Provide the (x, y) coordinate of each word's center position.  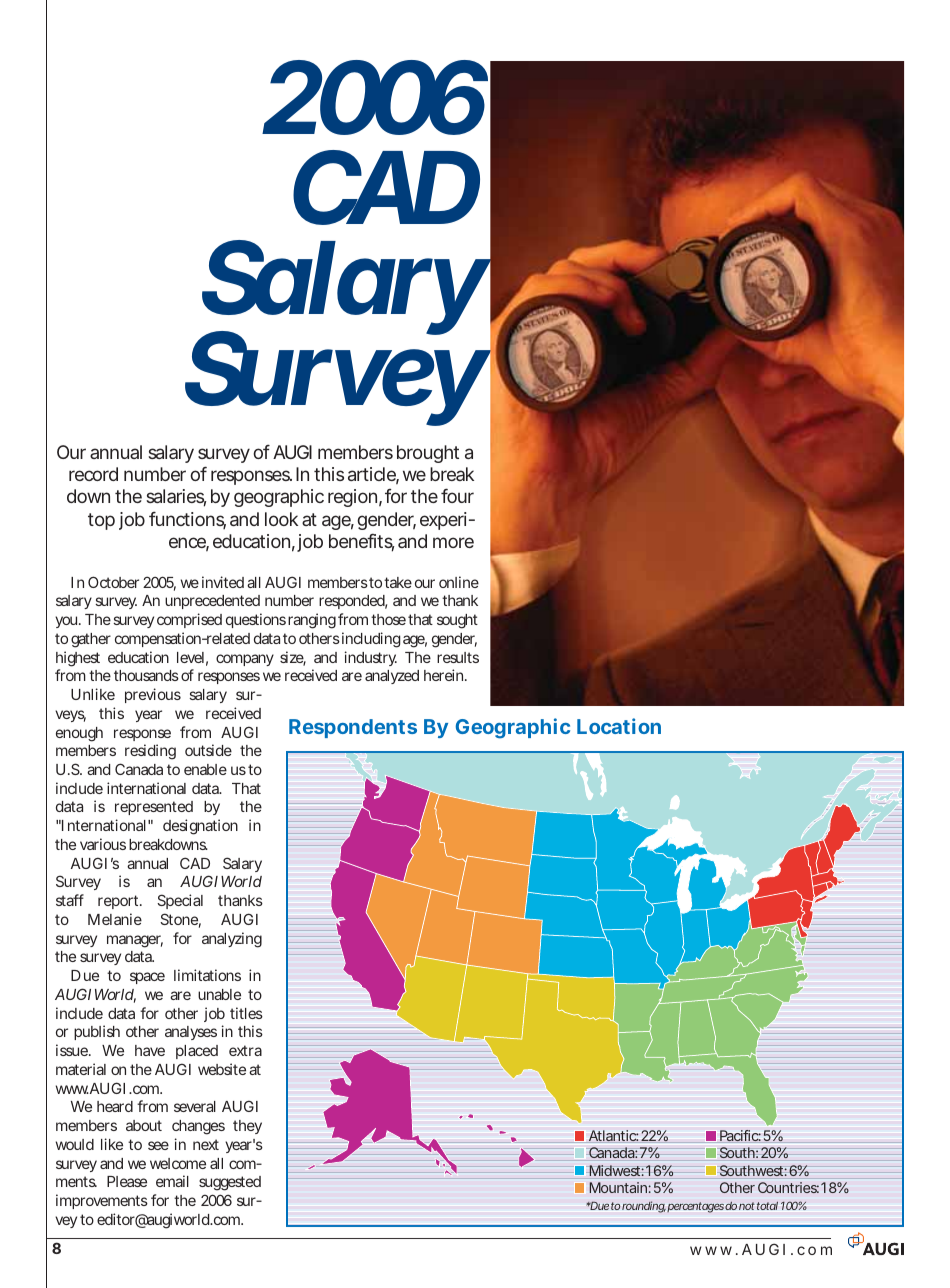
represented (154, 808)
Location (619, 726)
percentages (695, 1207)
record (93, 474)
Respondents (353, 728)
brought (428, 454)
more (453, 542)
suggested (230, 1183)
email (172, 1181)
